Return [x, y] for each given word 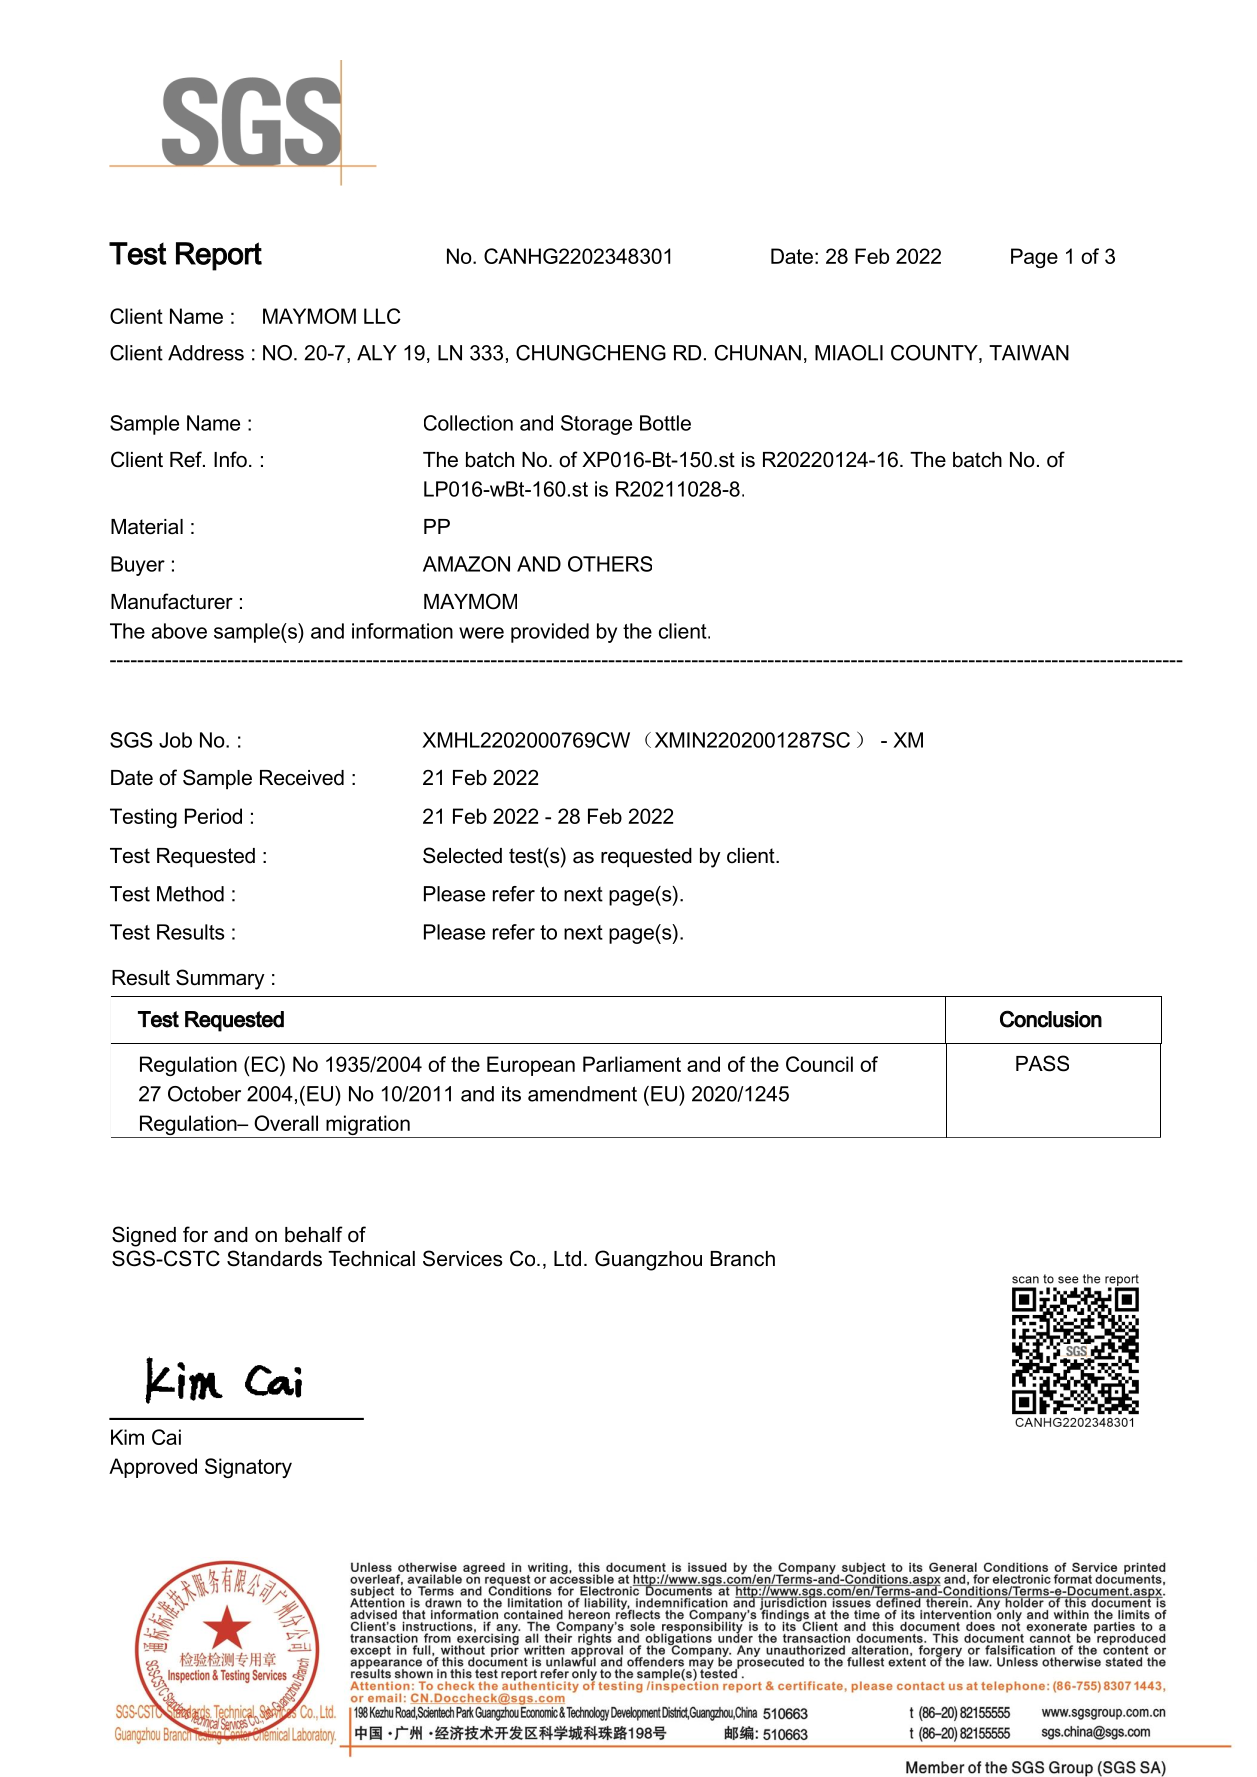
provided [550, 633]
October [204, 1094]
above [179, 631]
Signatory [248, 1468]
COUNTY [935, 354]
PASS [1042, 1063]
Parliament [632, 1064]
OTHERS [610, 564]
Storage [596, 425]
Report [219, 256]
